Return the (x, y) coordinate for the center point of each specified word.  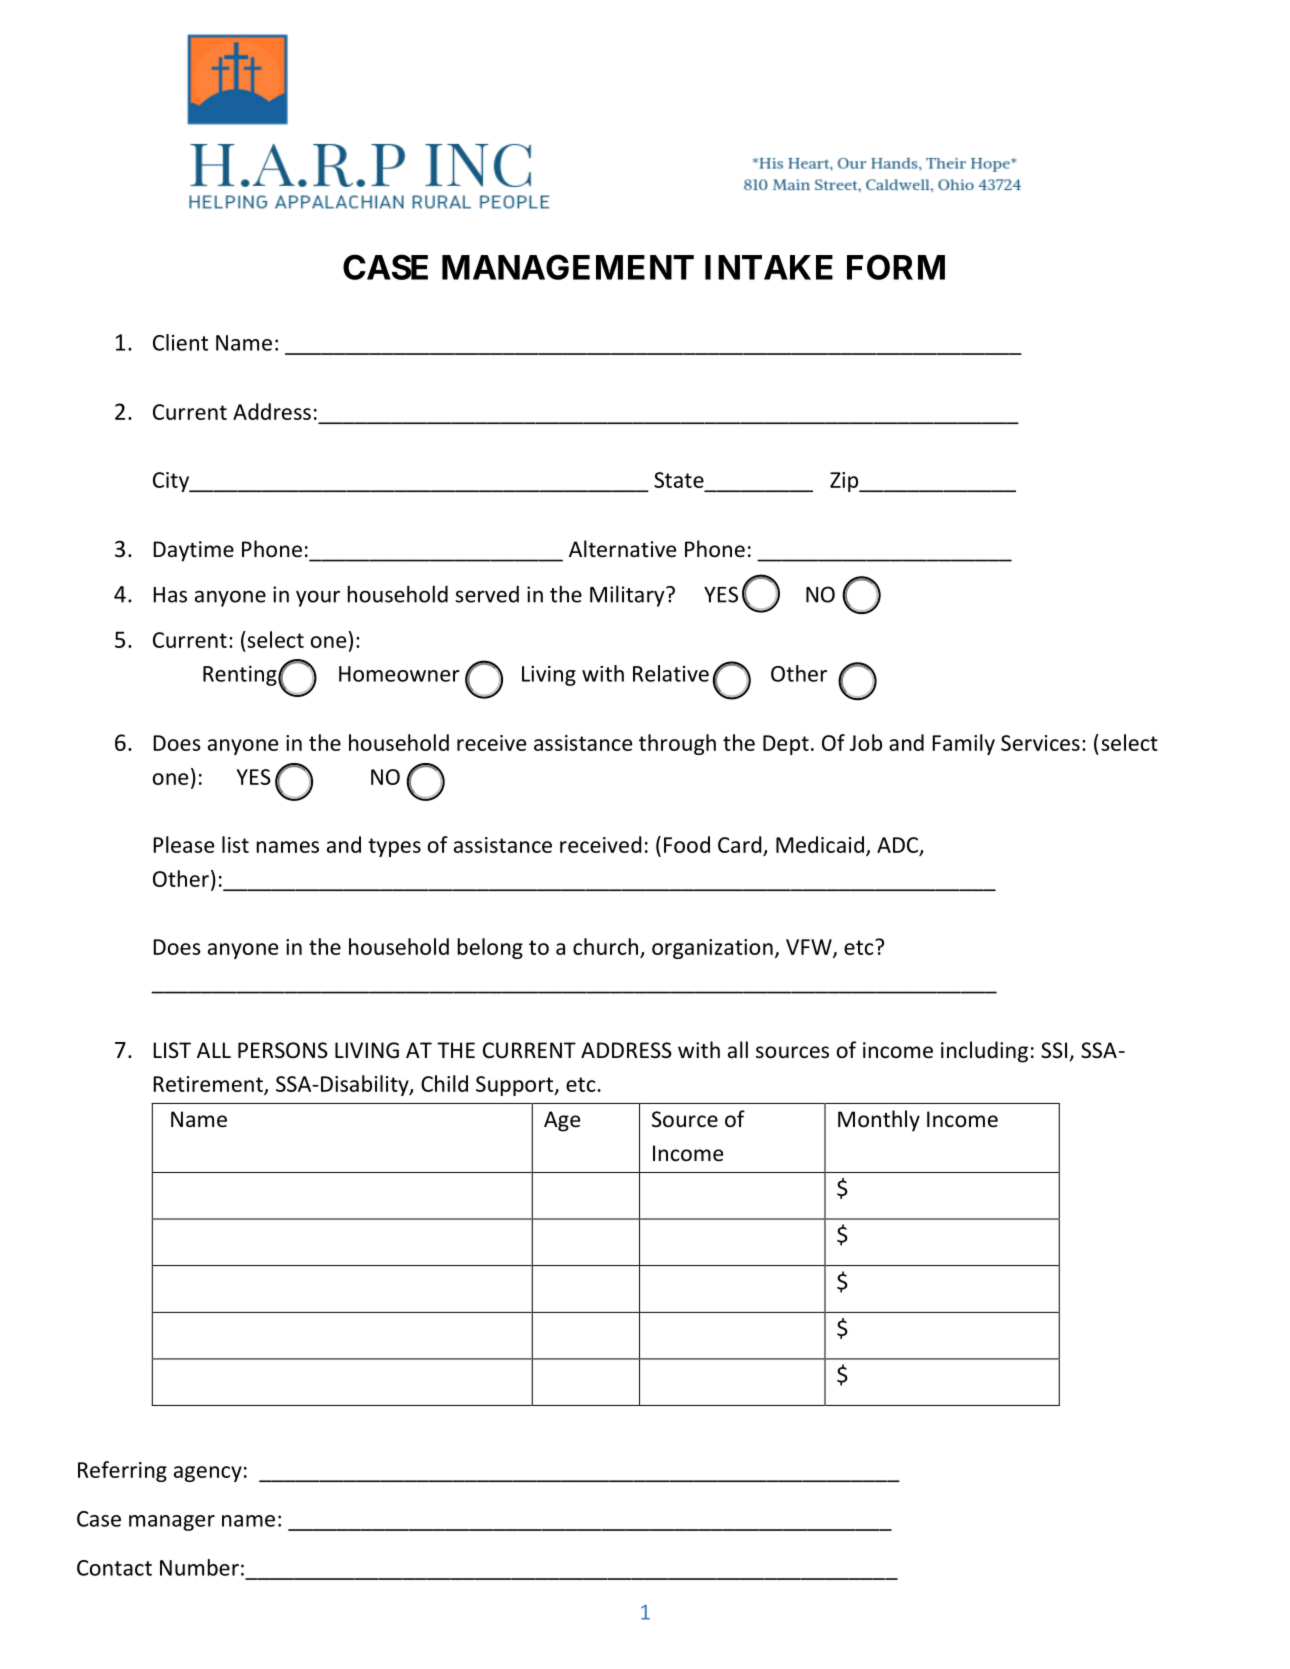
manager (172, 1523)
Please (183, 844)
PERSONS (283, 1050)
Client (180, 342)
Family (963, 744)
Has (170, 595)
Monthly (879, 1121)
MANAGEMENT (568, 267)
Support (516, 1086)
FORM (896, 267)
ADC (897, 845)
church (605, 946)
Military (628, 596)
